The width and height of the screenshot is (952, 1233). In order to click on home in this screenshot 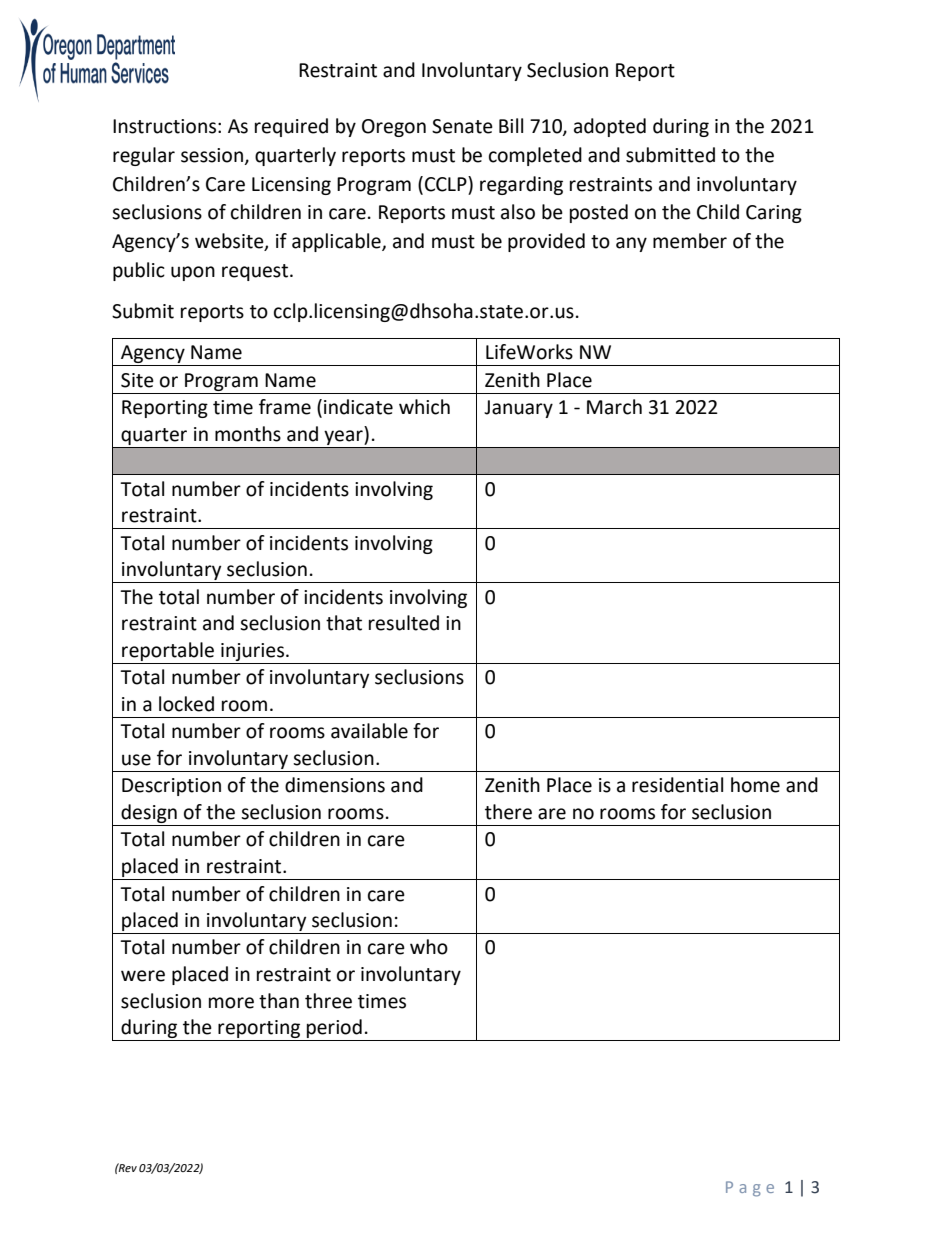, I will do `click(755, 785)`.
